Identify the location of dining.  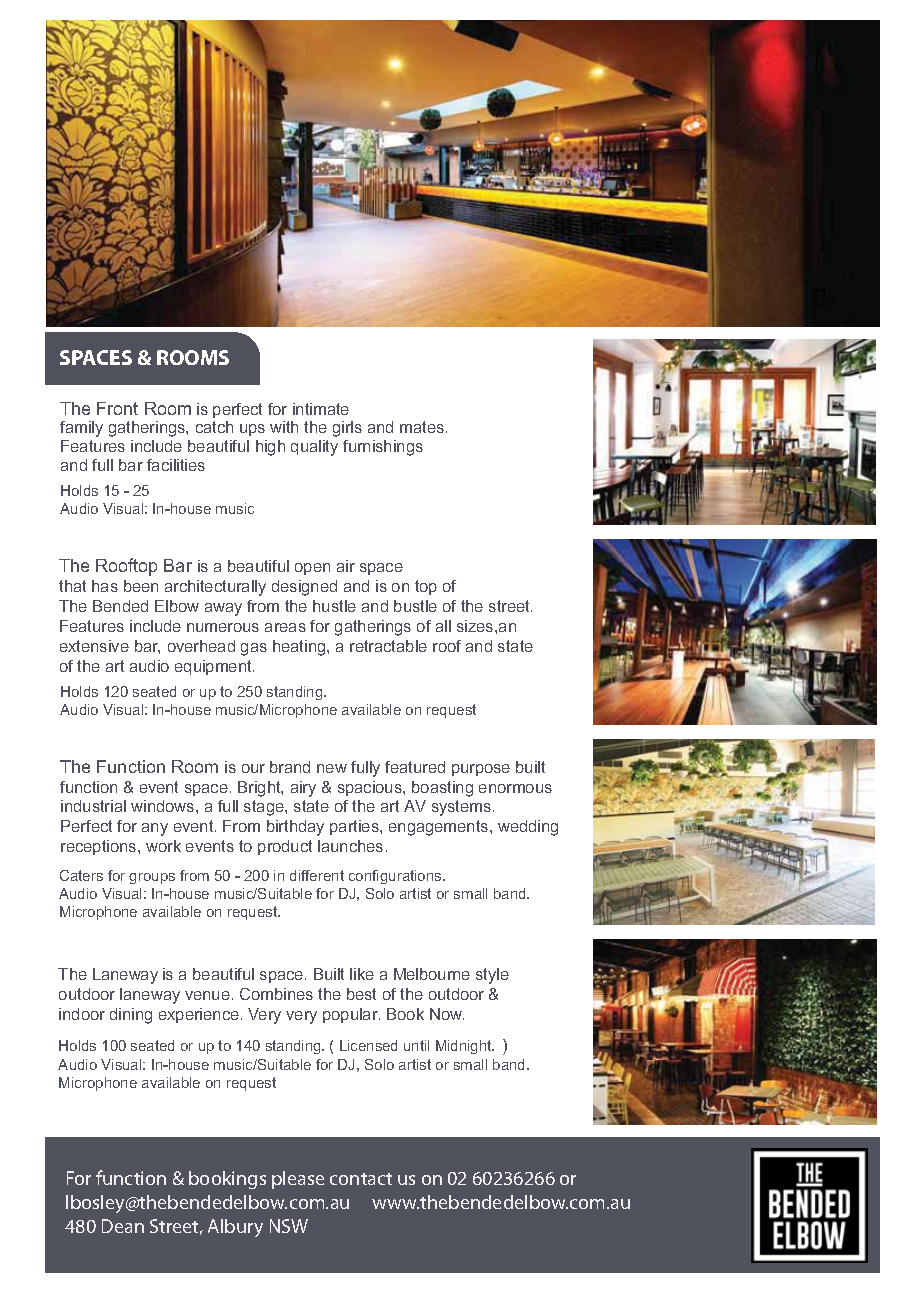
(131, 1016).
